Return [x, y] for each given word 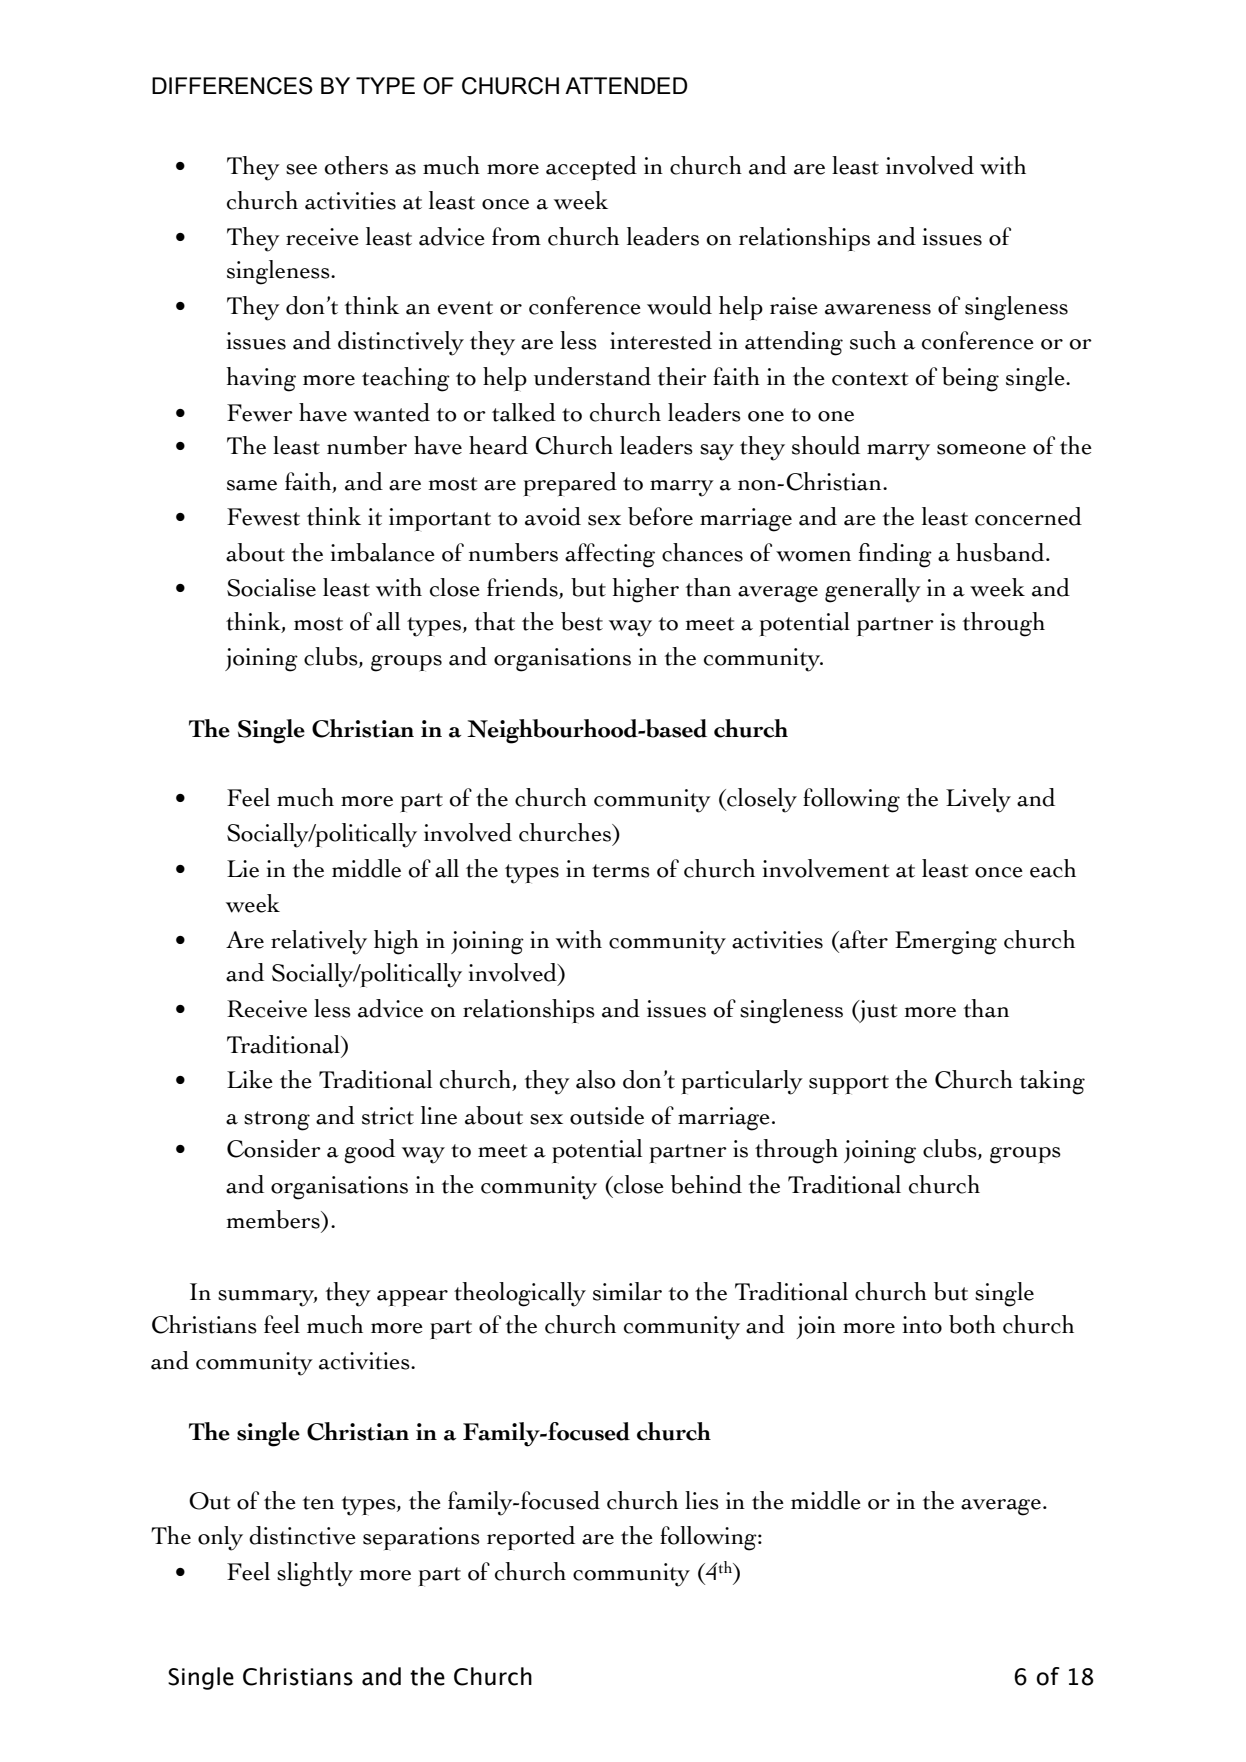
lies [702, 1500]
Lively [978, 800]
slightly [315, 1574]
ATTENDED [626, 85]
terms [621, 871]
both [972, 1324]
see [301, 169]
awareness [878, 309]
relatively [319, 942]
